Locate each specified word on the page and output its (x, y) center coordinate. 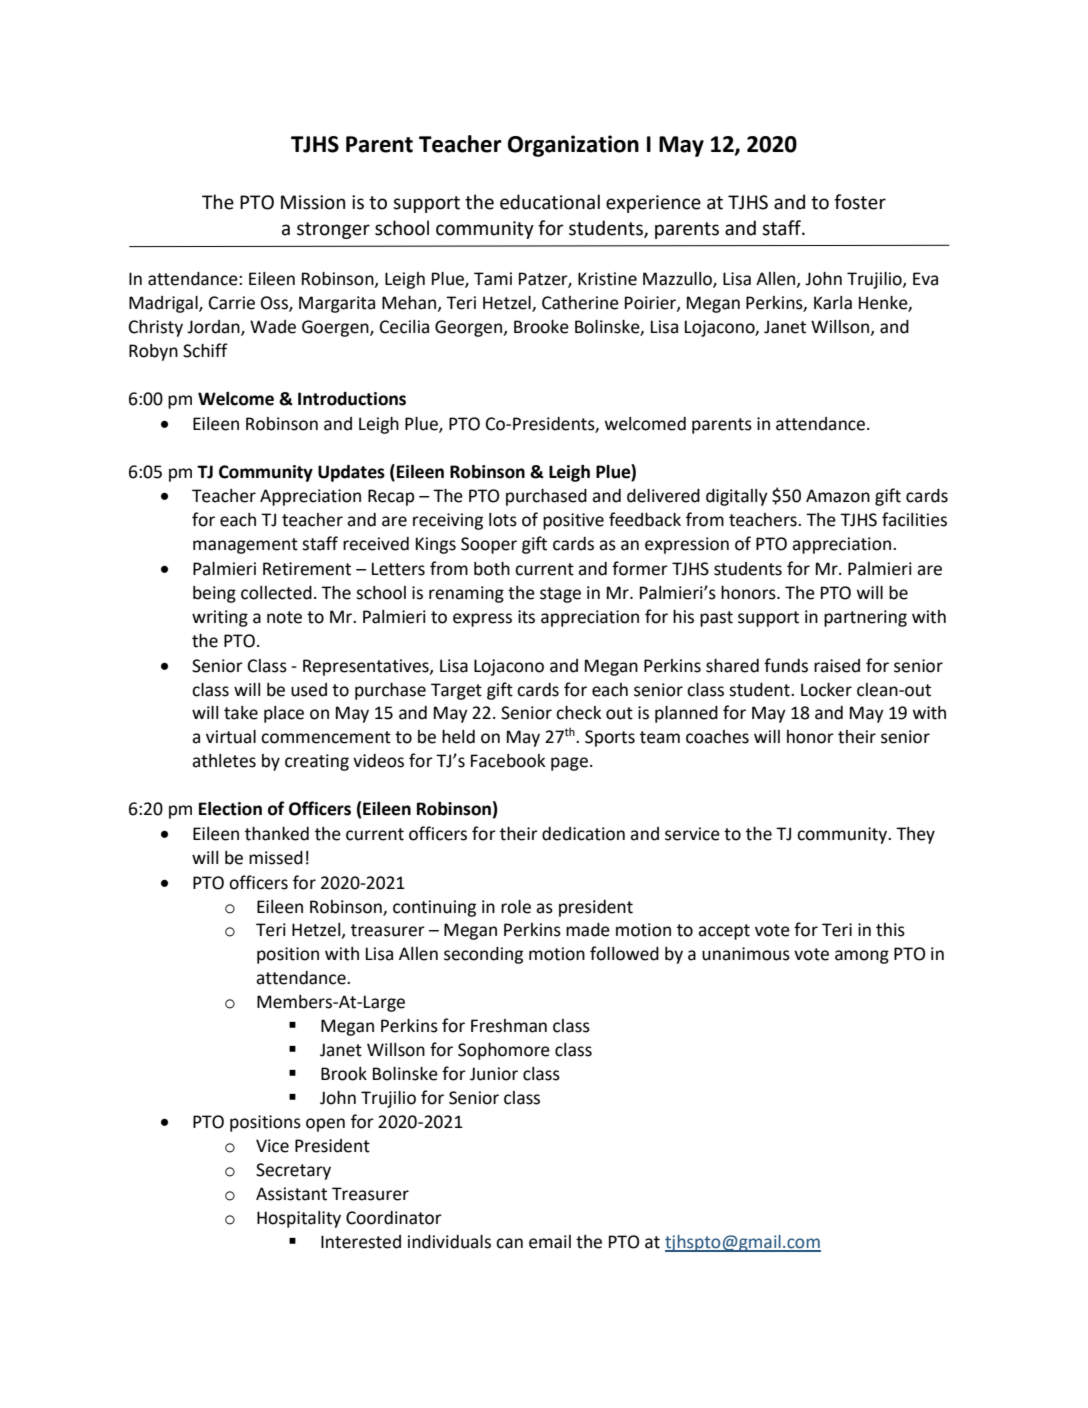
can (509, 1243)
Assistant (291, 1194)
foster (860, 202)
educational (550, 202)
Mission (313, 202)
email (550, 1242)
